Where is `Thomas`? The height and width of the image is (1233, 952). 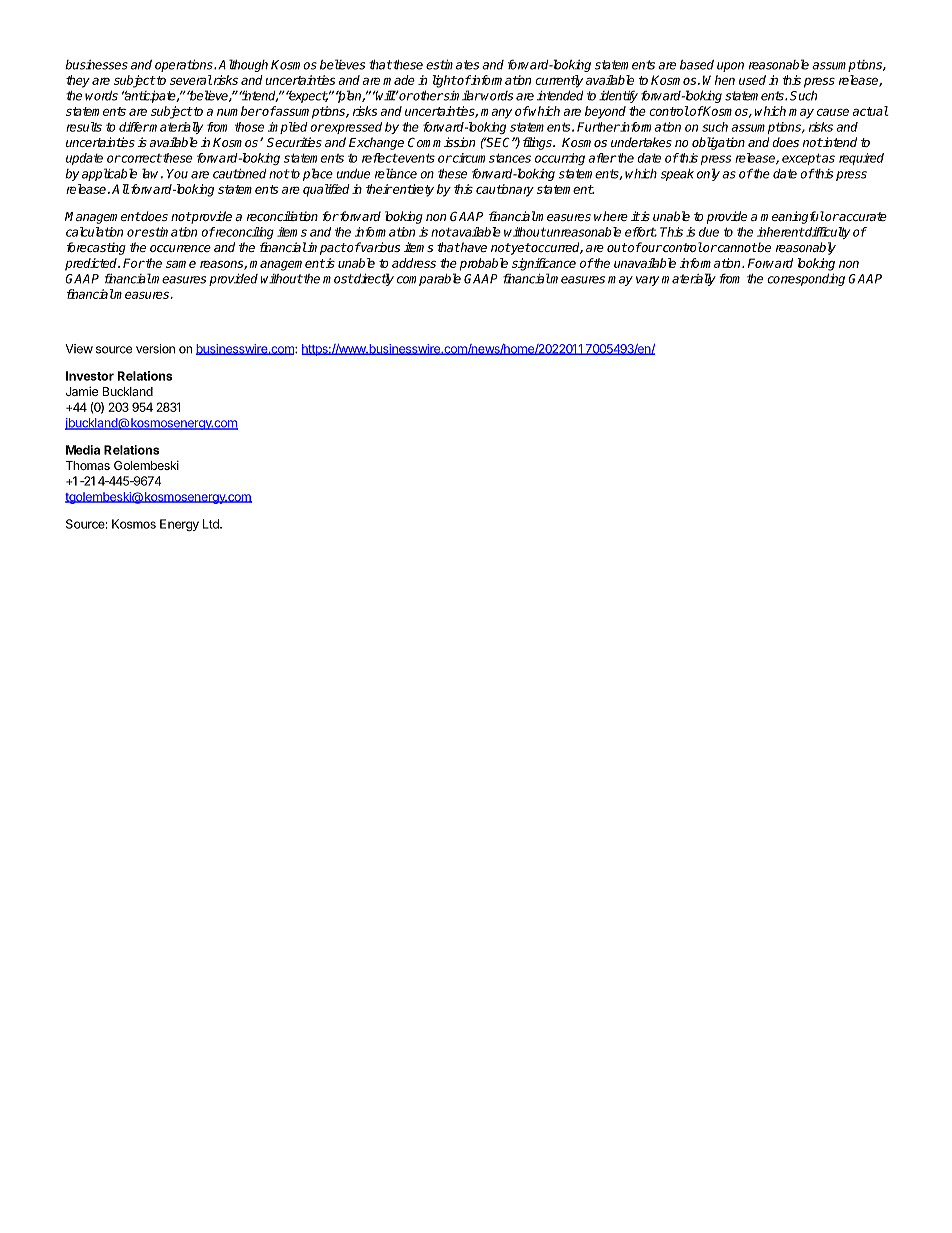 Thomas is located at coordinates (88, 465).
